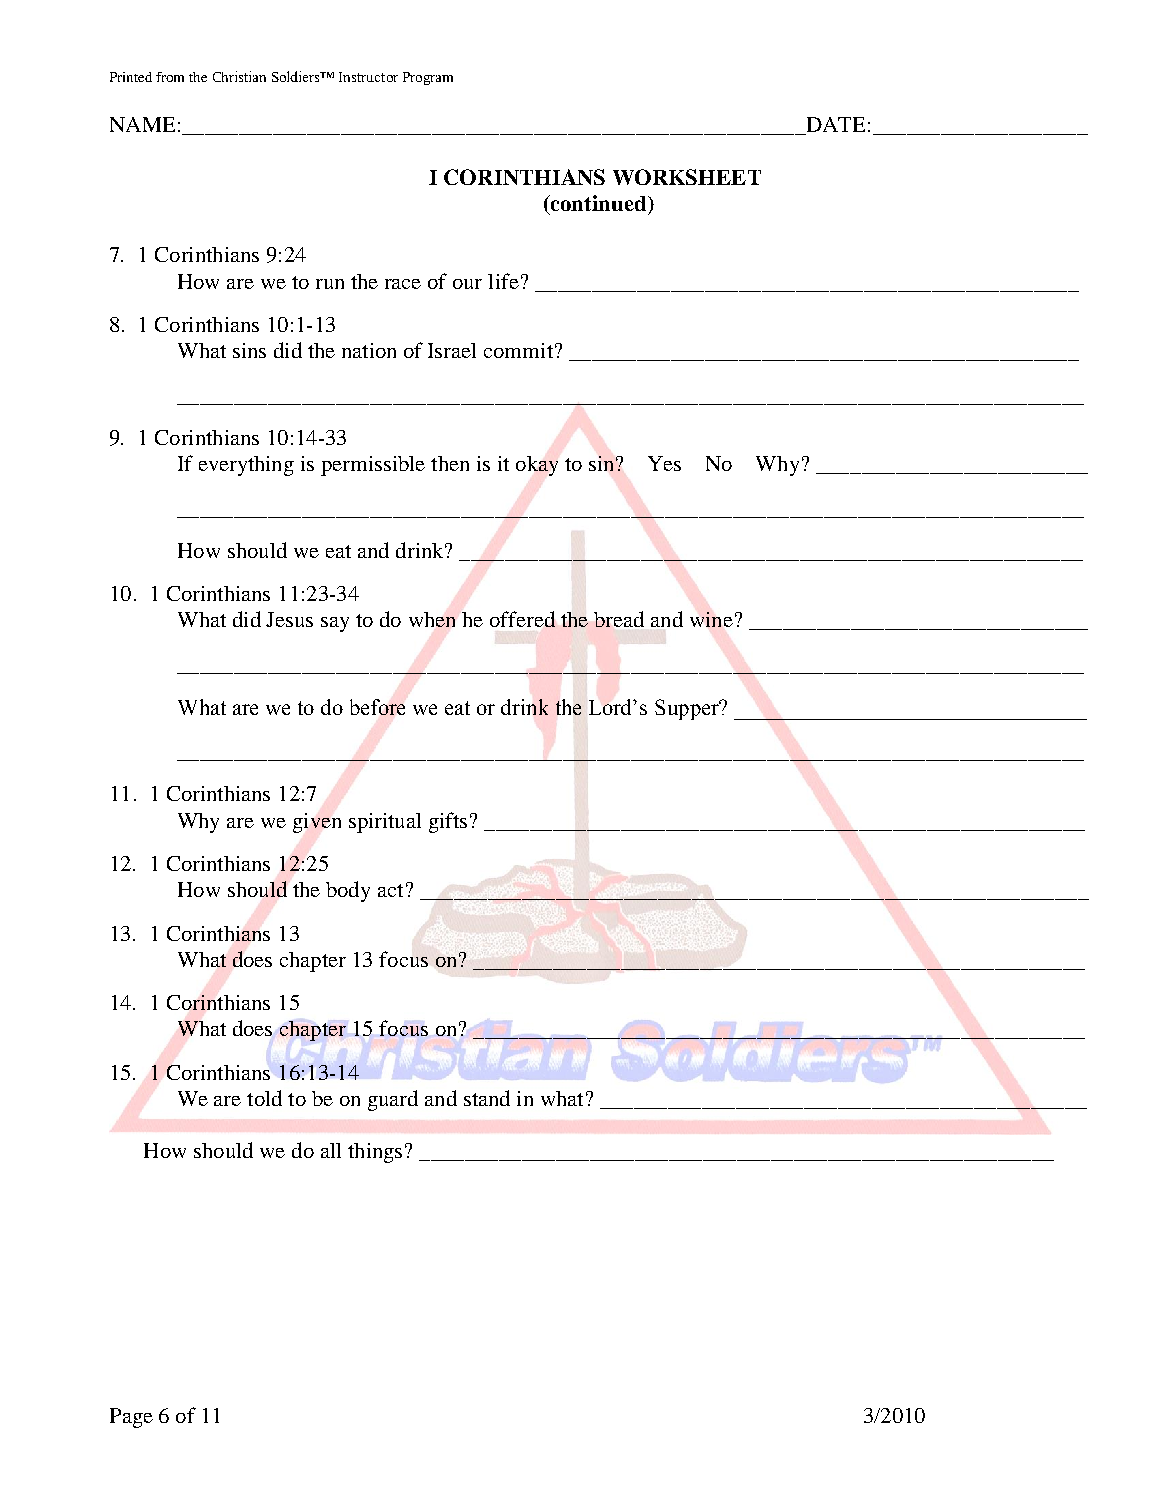 The width and height of the screenshot is (1157, 1497). What do you see at coordinates (170, 77) in the screenshot?
I see `from` at bounding box center [170, 77].
